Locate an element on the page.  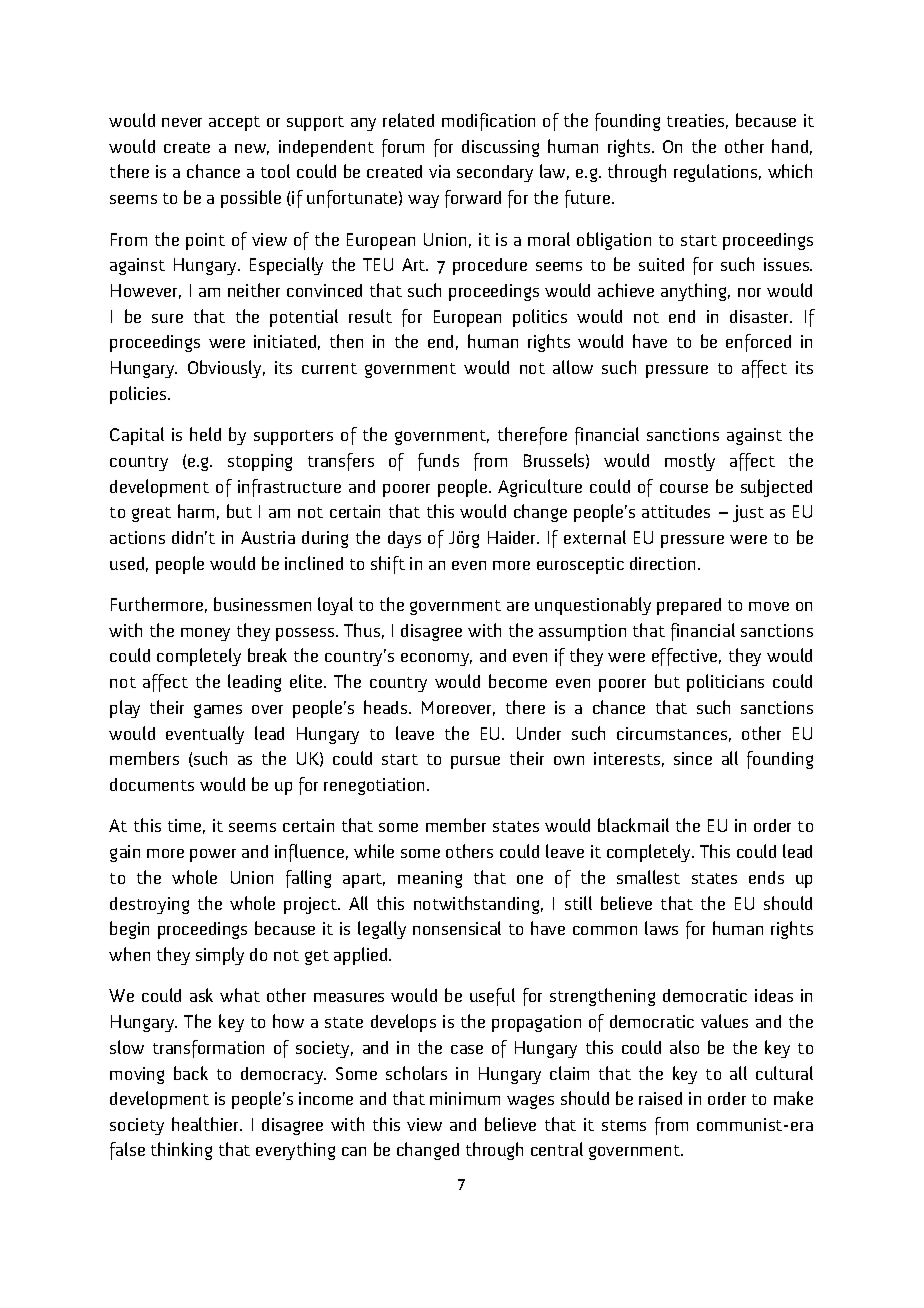
economy is located at coordinates (436, 659).
